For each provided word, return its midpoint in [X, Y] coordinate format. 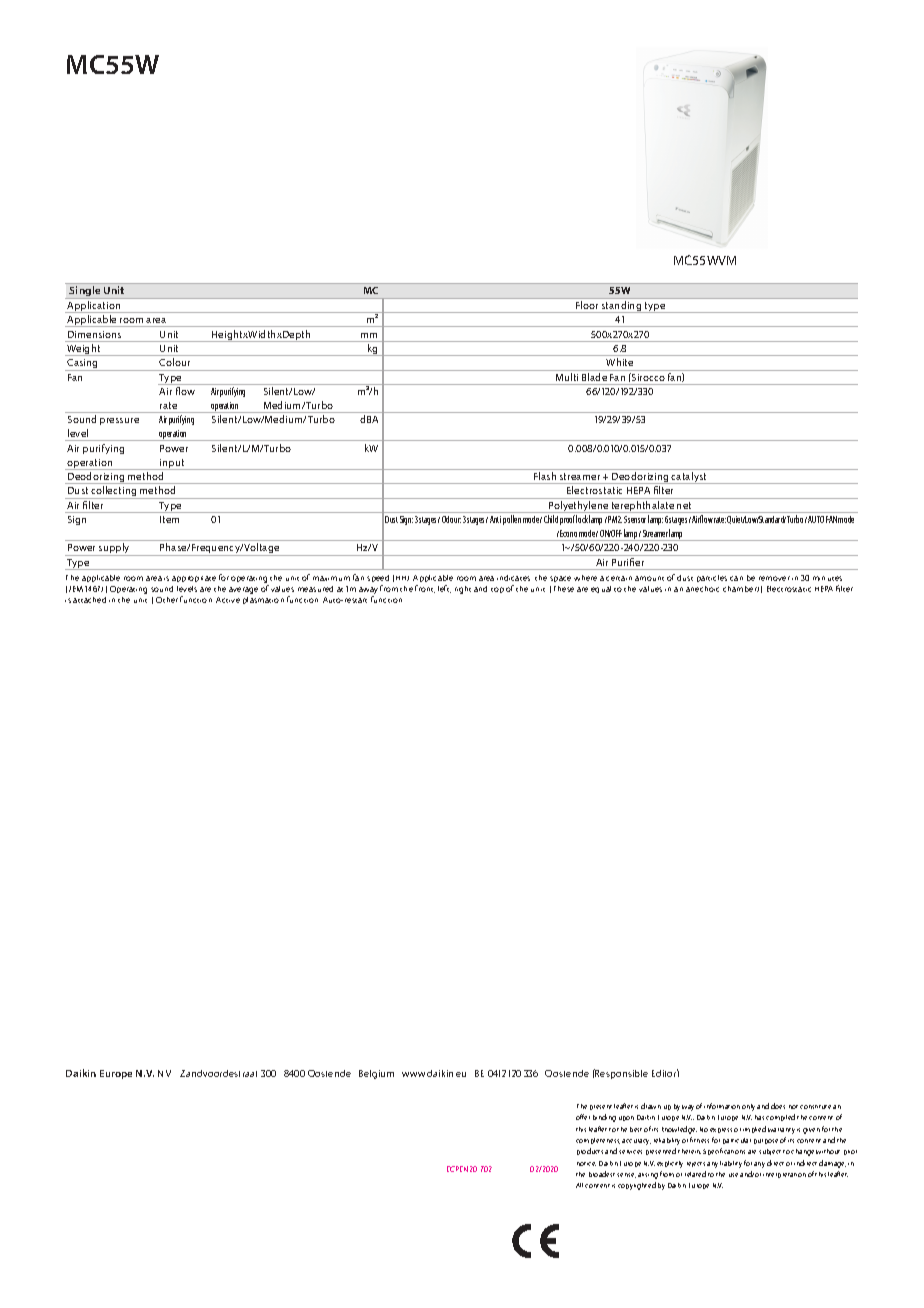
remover [774, 578]
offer [583, 1117]
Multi [567, 377]
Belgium [376, 1074]
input [172, 464]
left [444, 589]
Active [228, 600]
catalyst [690, 478]
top [497, 590]
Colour [174, 362]
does [778, 1106]
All [579, 1185]
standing [622, 307]
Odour [451, 519]
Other [167, 600]
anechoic [702, 589]
